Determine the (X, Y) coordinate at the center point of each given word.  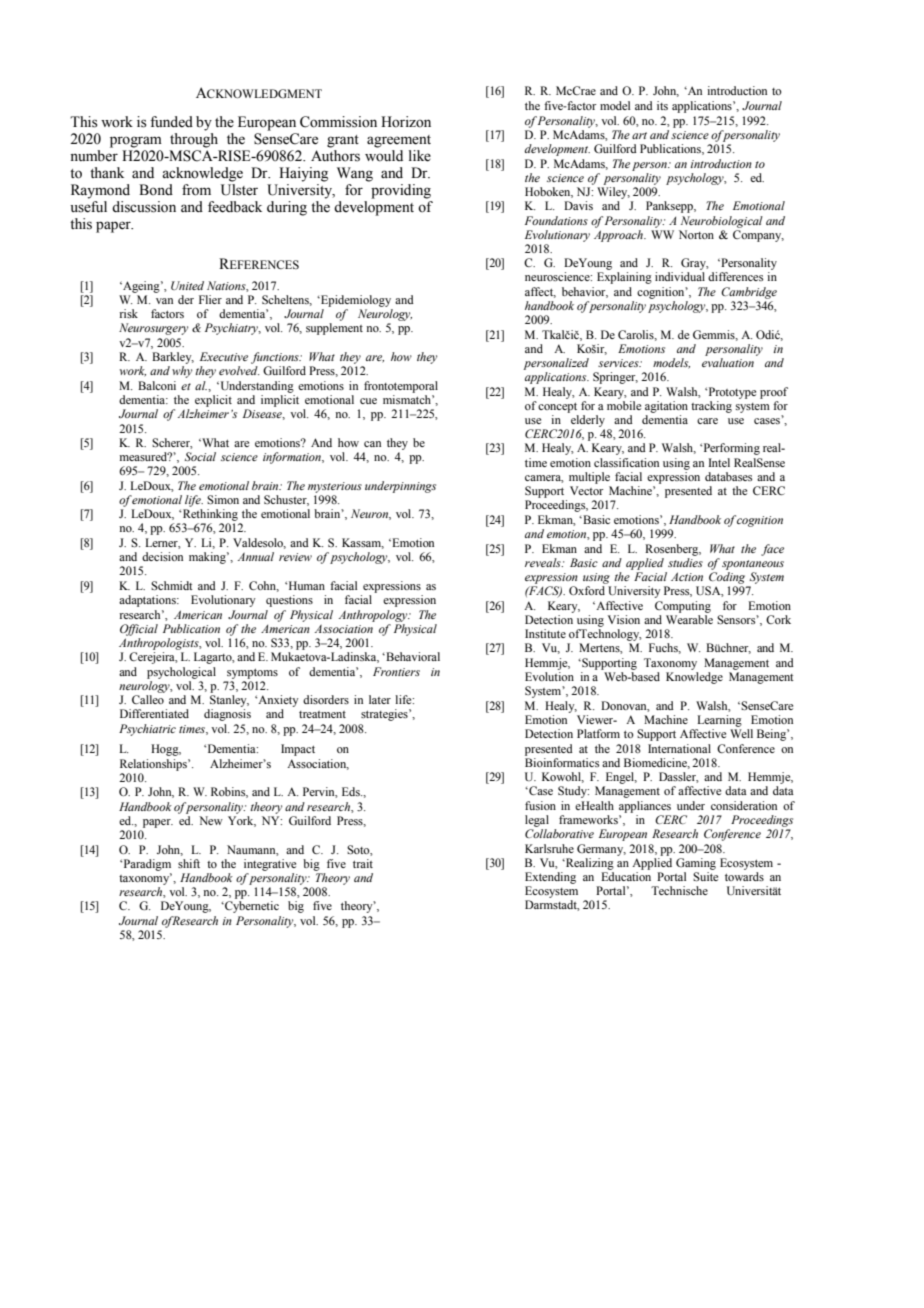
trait (363, 863)
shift (189, 863)
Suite (705, 876)
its (662, 105)
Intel (719, 462)
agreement (399, 141)
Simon (223, 499)
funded (171, 122)
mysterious (335, 487)
